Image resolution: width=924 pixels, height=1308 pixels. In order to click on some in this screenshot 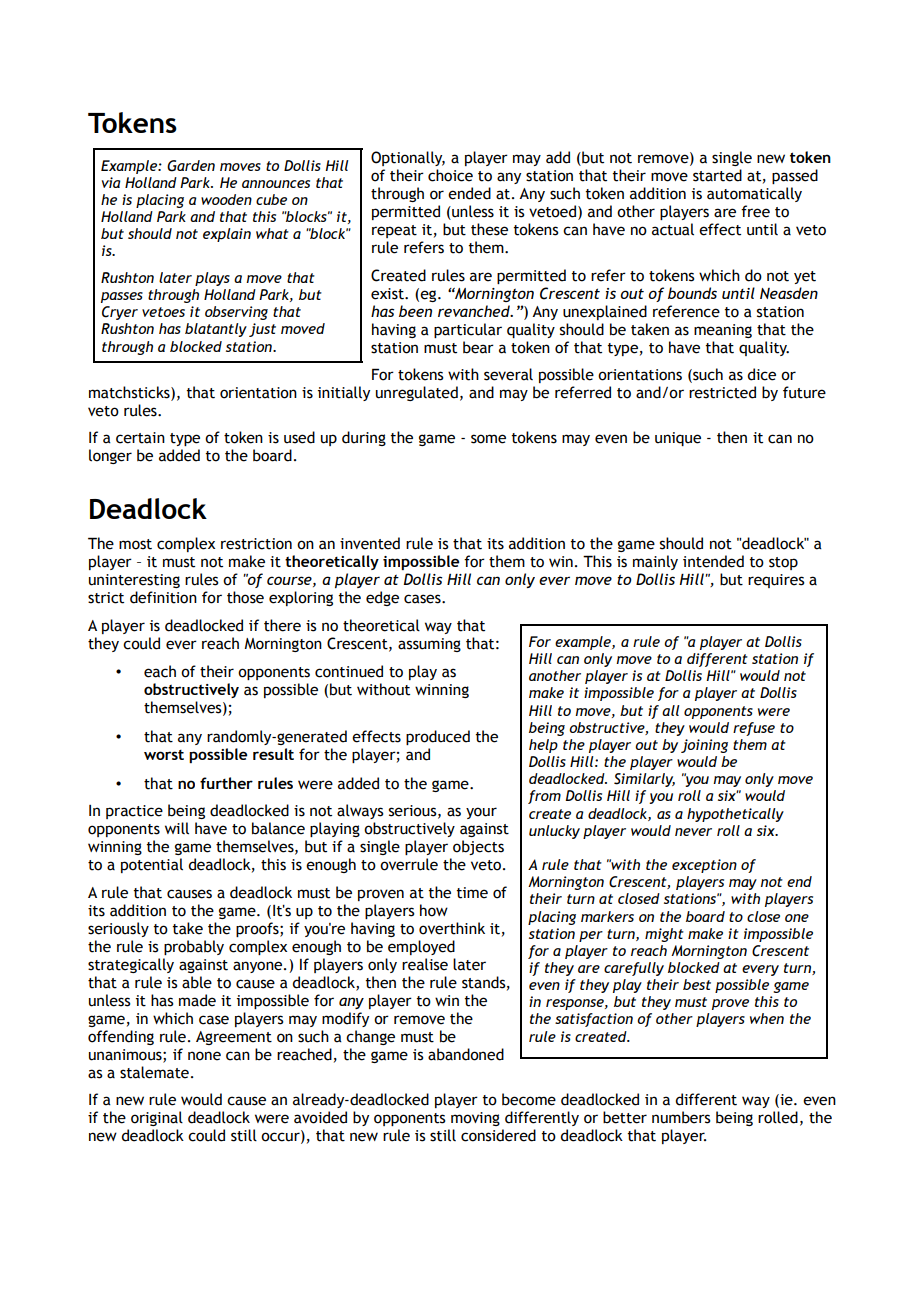, I will do `click(488, 439)`.
